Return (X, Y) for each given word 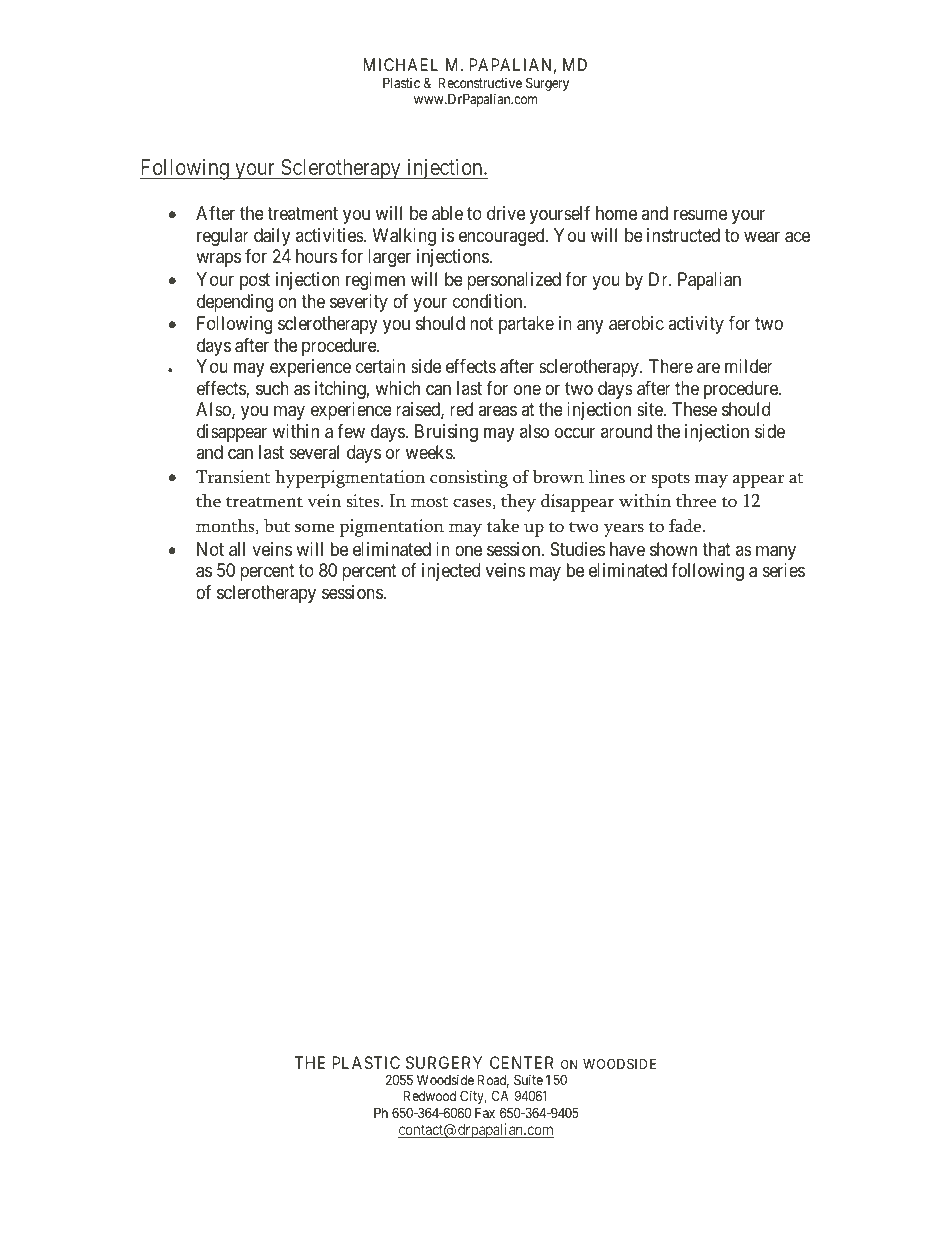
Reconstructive (480, 82)
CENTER (522, 1062)
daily (272, 237)
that (716, 549)
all (237, 549)
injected (451, 572)
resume (700, 215)
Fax (485, 1112)
